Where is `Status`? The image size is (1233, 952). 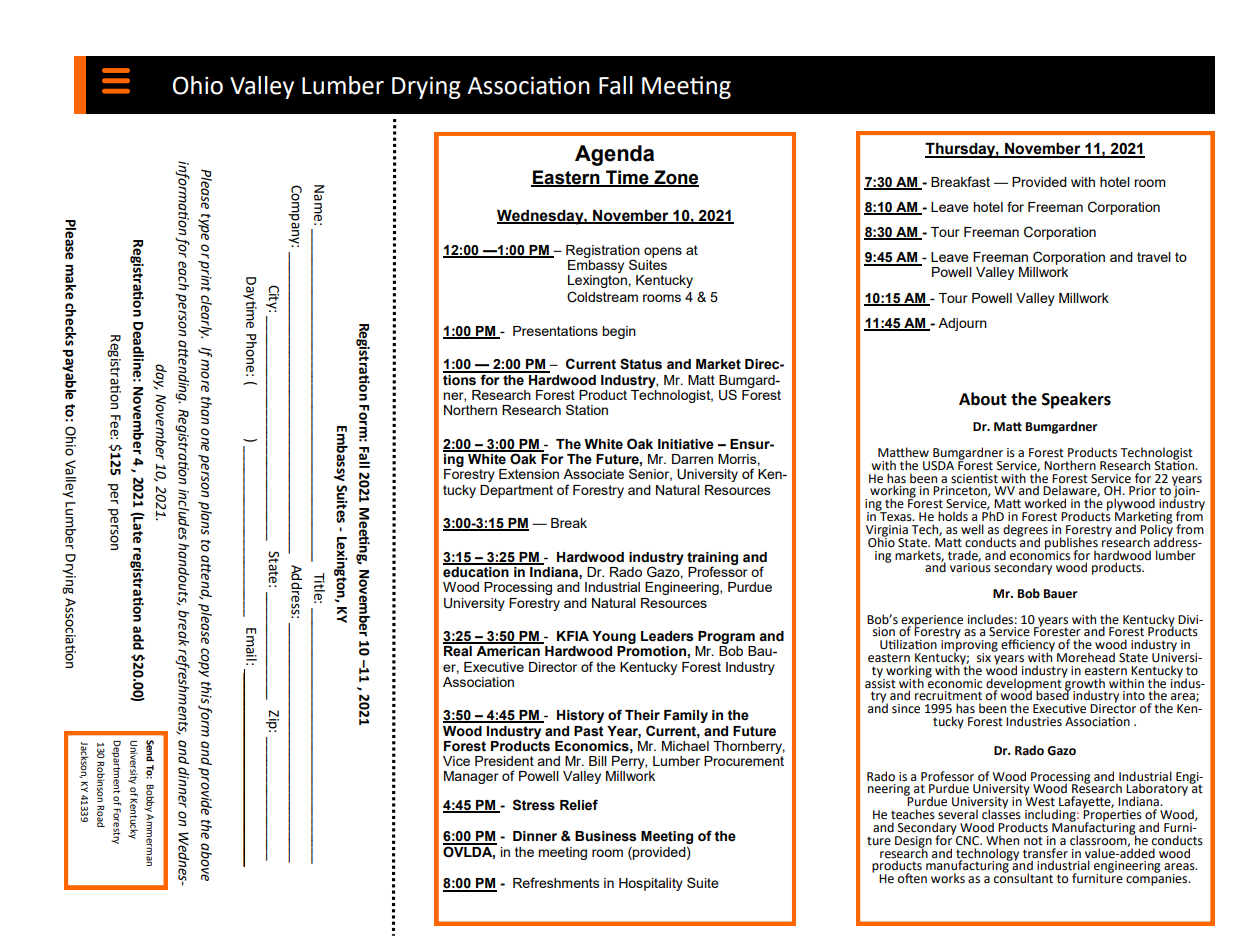
Status is located at coordinates (641, 364).
